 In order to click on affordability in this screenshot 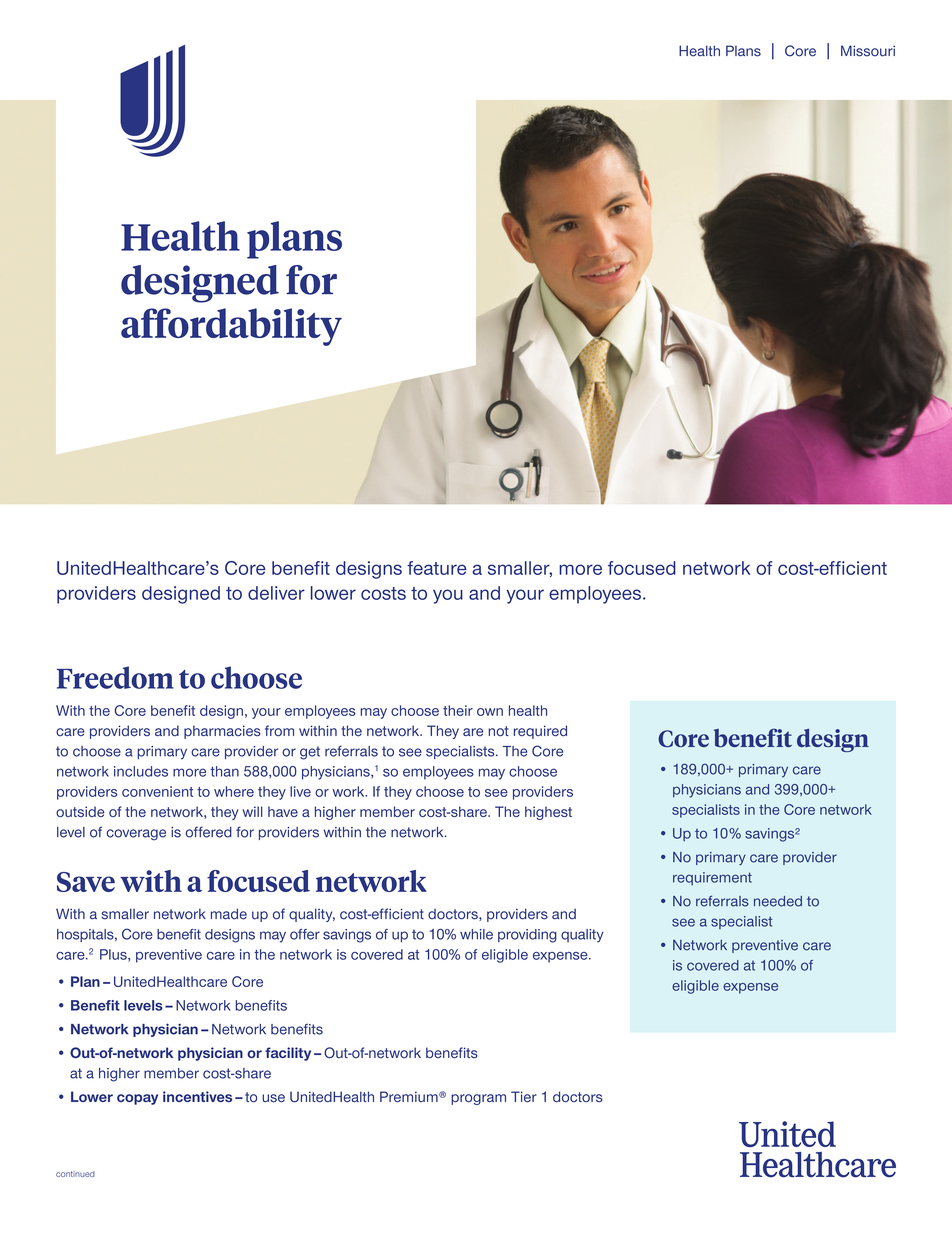, I will do `click(231, 327)`.
